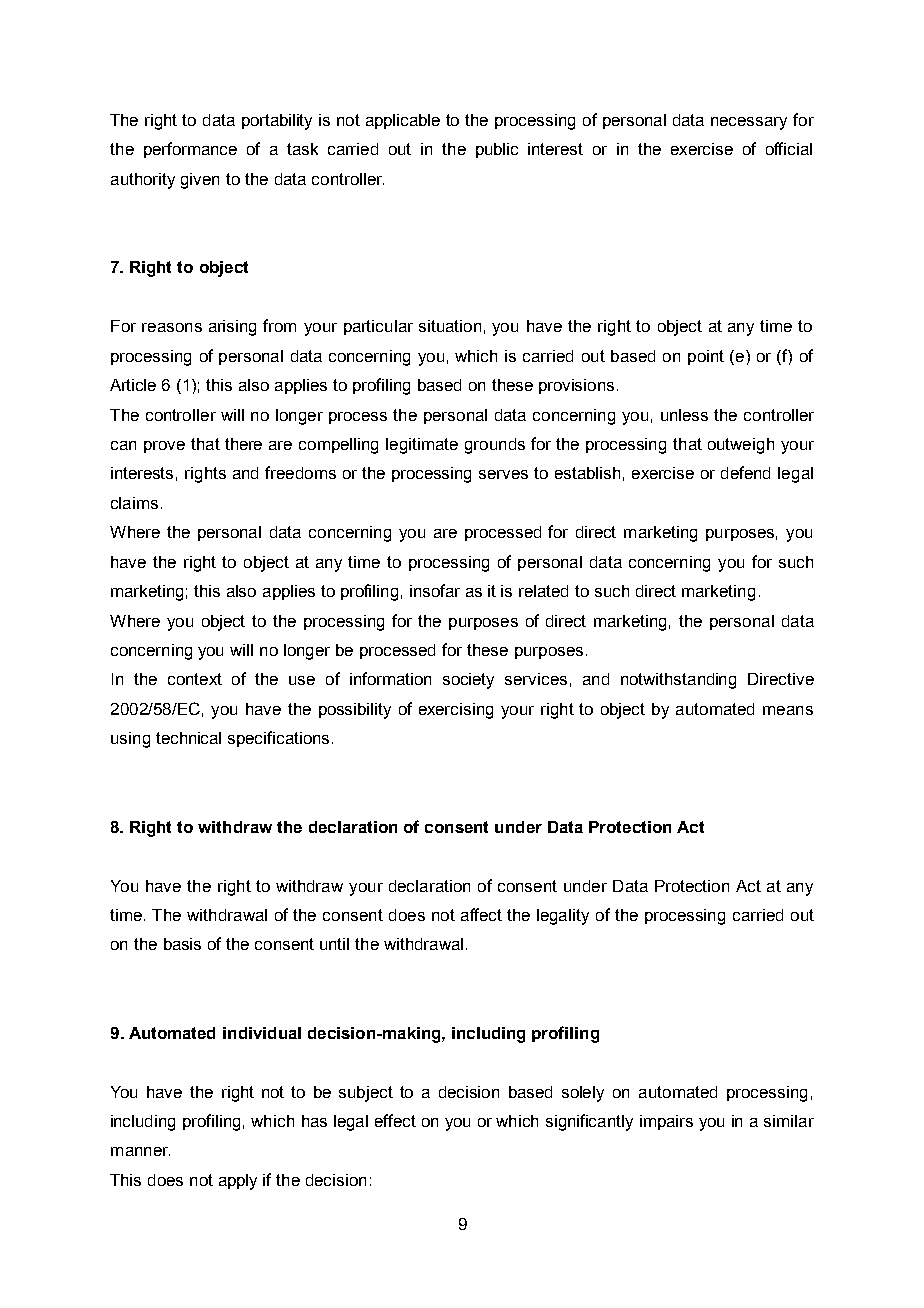  I want to click on society, so click(468, 681).
